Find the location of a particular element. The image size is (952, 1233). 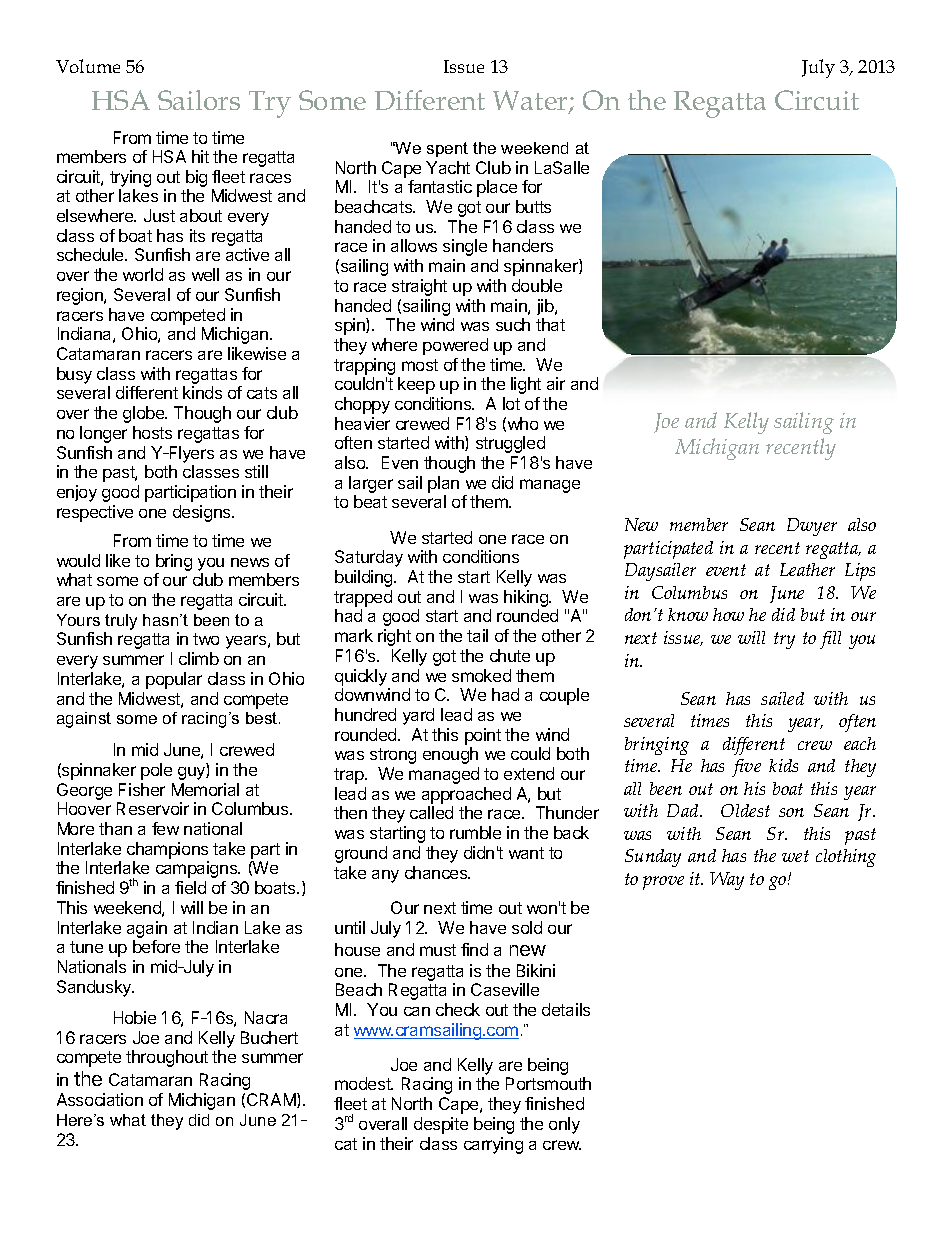

Dwyer is located at coordinates (812, 527).
